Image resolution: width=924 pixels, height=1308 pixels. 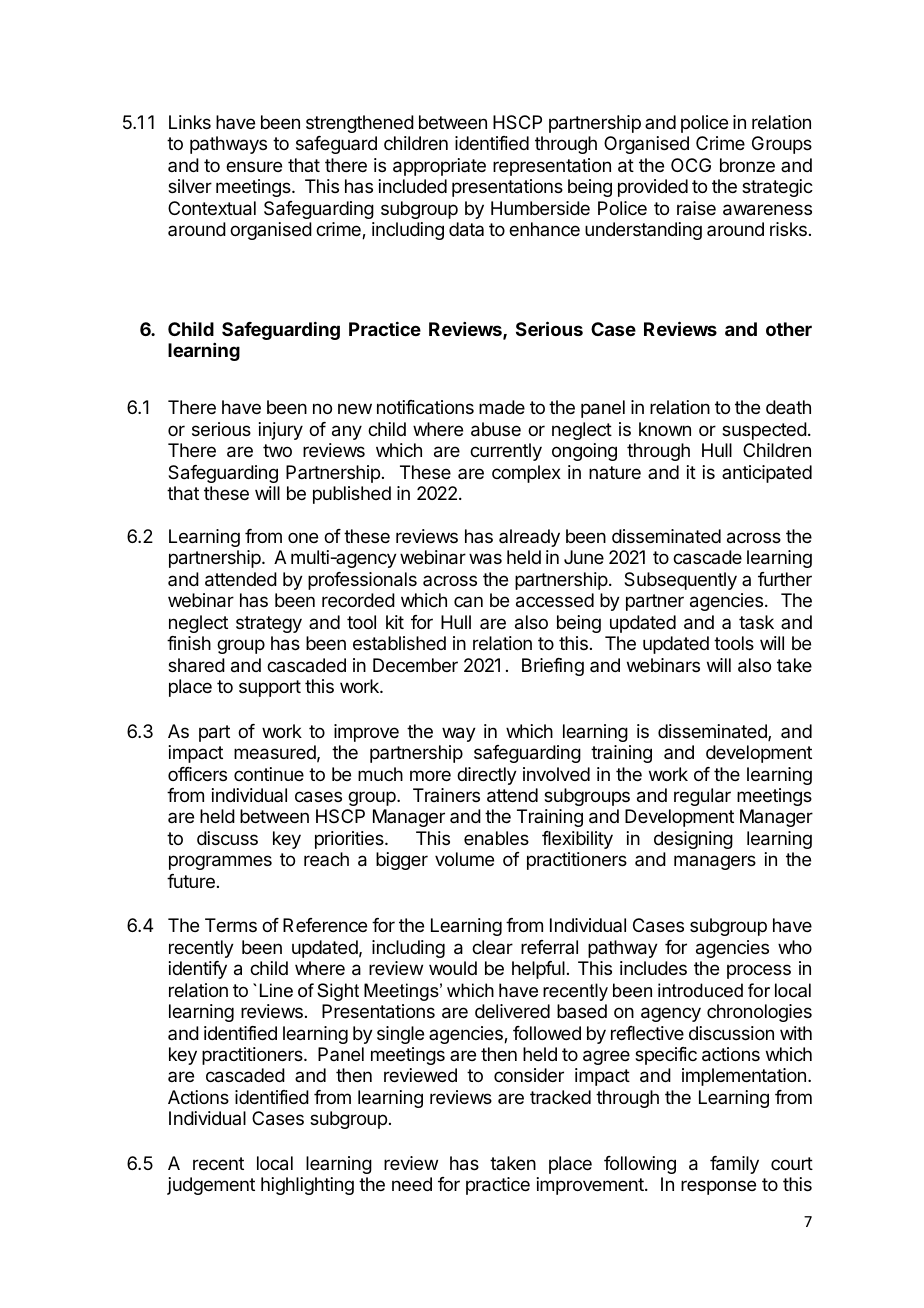 What do you see at coordinates (492, 947) in the screenshot?
I see `clear` at bounding box center [492, 947].
